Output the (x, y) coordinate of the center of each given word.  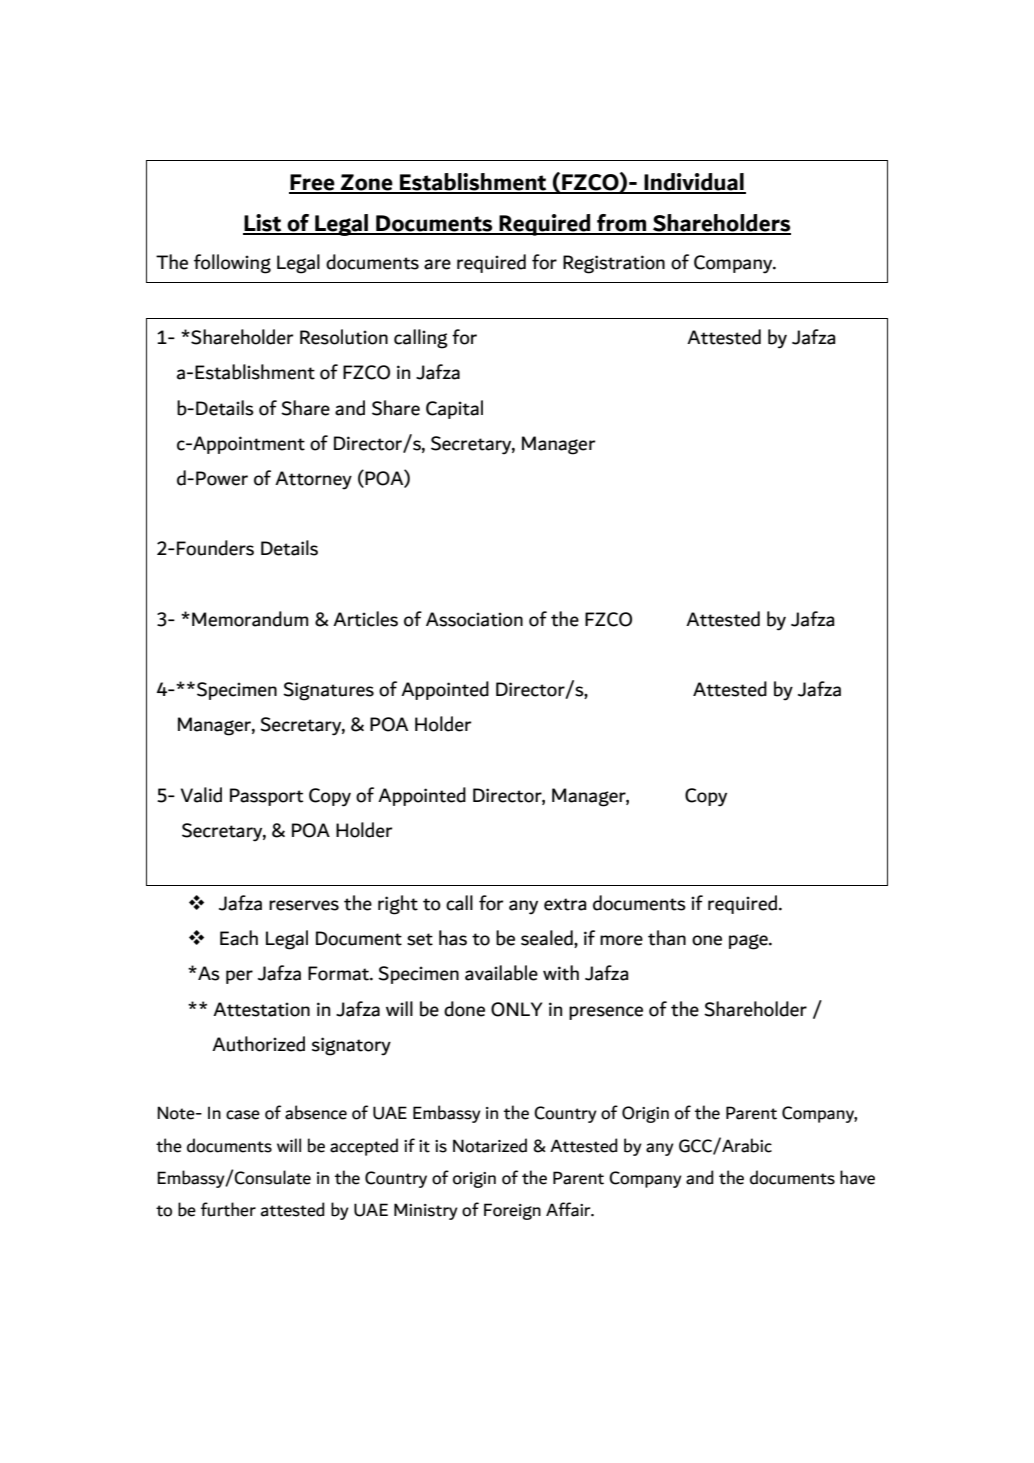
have (857, 1177)
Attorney (313, 480)
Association (474, 619)
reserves (304, 905)
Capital (454, 409)
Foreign (512, 1211)
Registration (614, 264)
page (749, 942)
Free (313, 183)
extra (565, 904)
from (621, 224)
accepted (364, 1147)
